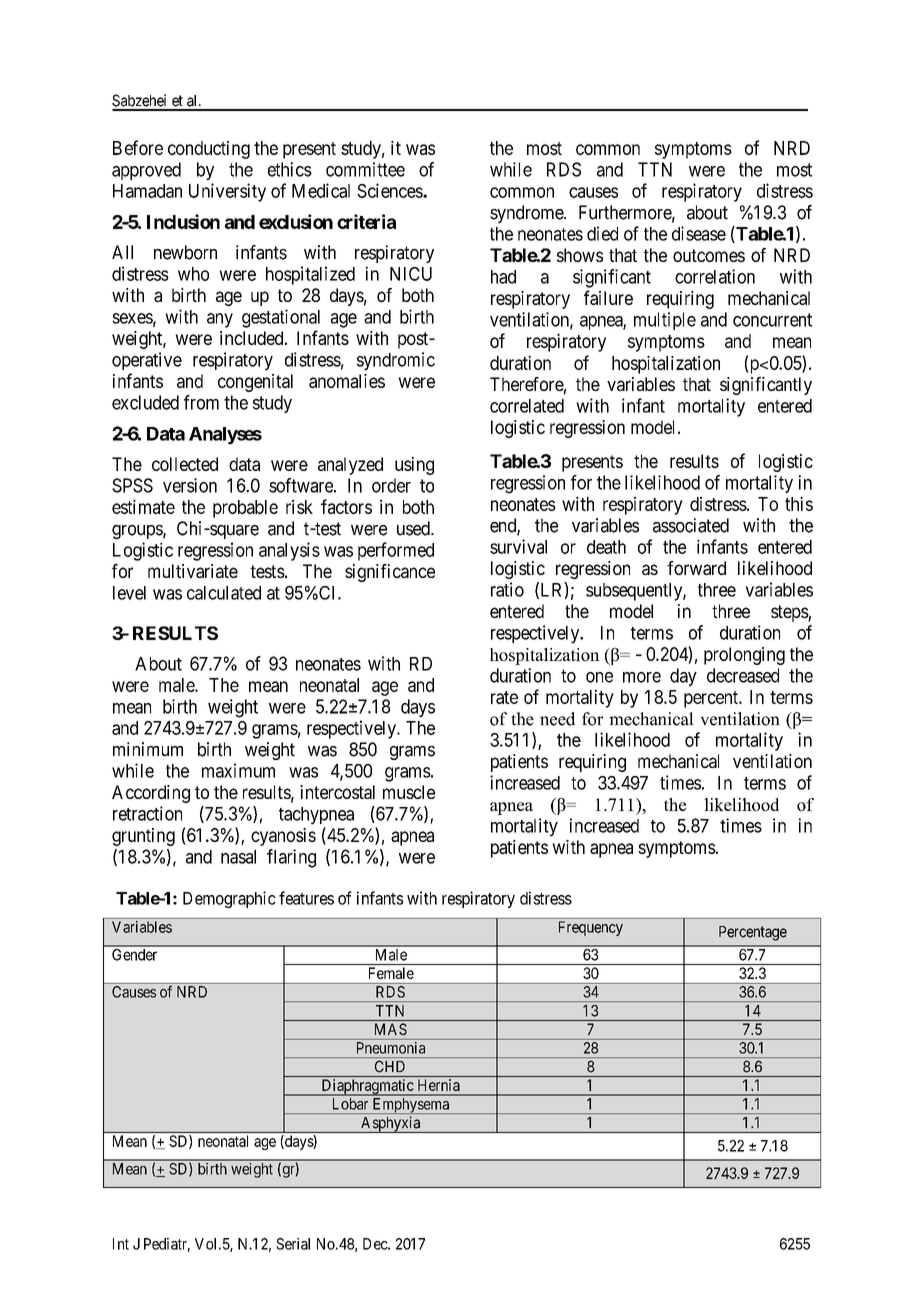 This screenshot has height=1308, width=924. Describe the element at coordinates (390, 1124) in the screenshot. I see `Asphyxia` at that location.
